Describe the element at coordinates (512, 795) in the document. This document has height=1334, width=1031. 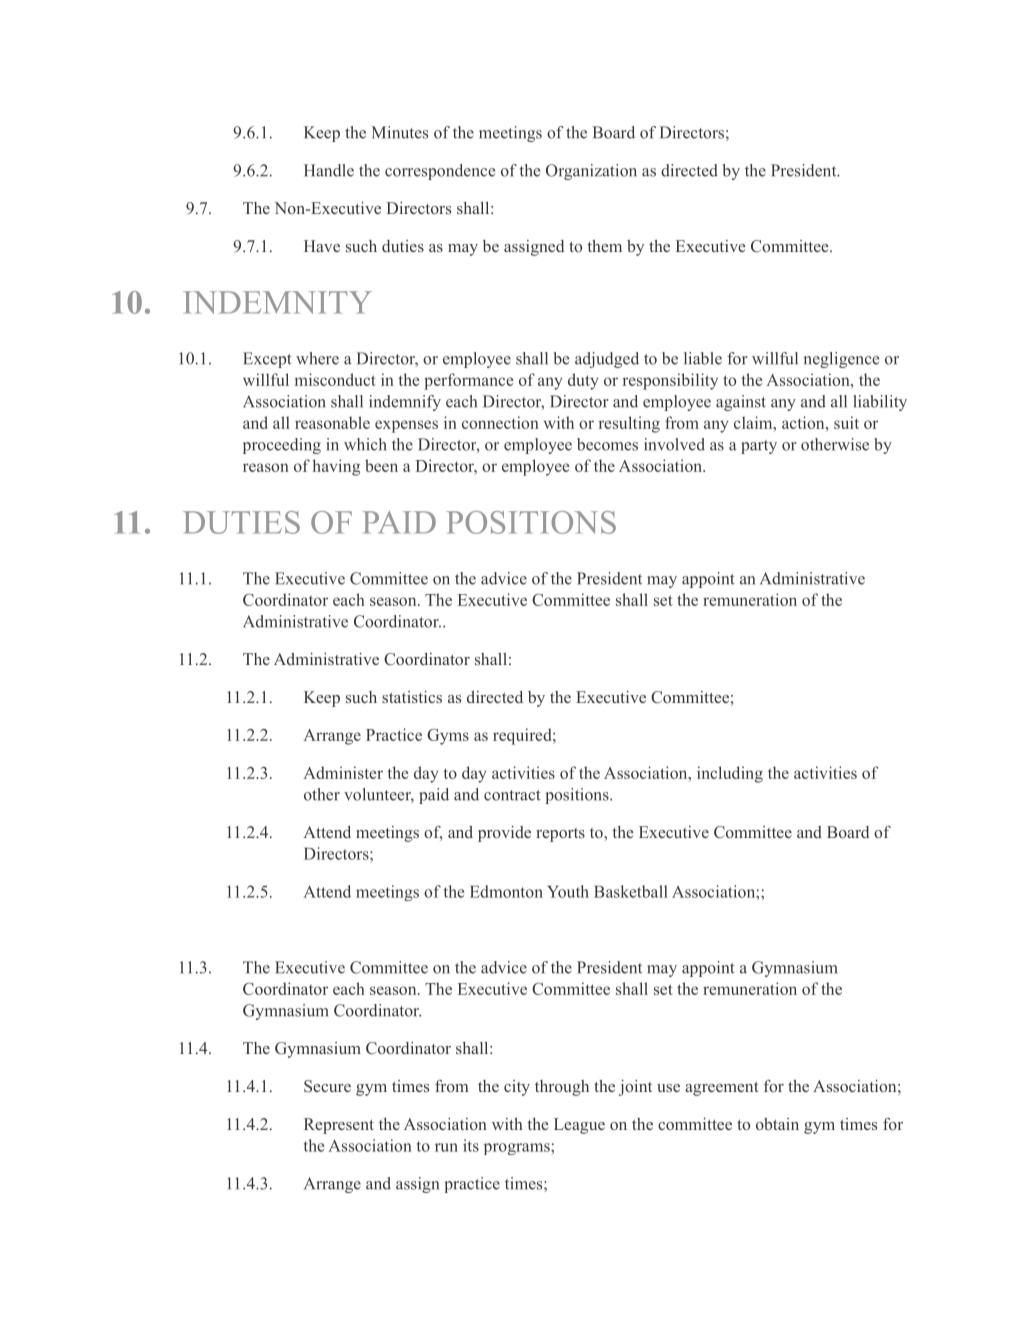
I see `contract` at that location.
